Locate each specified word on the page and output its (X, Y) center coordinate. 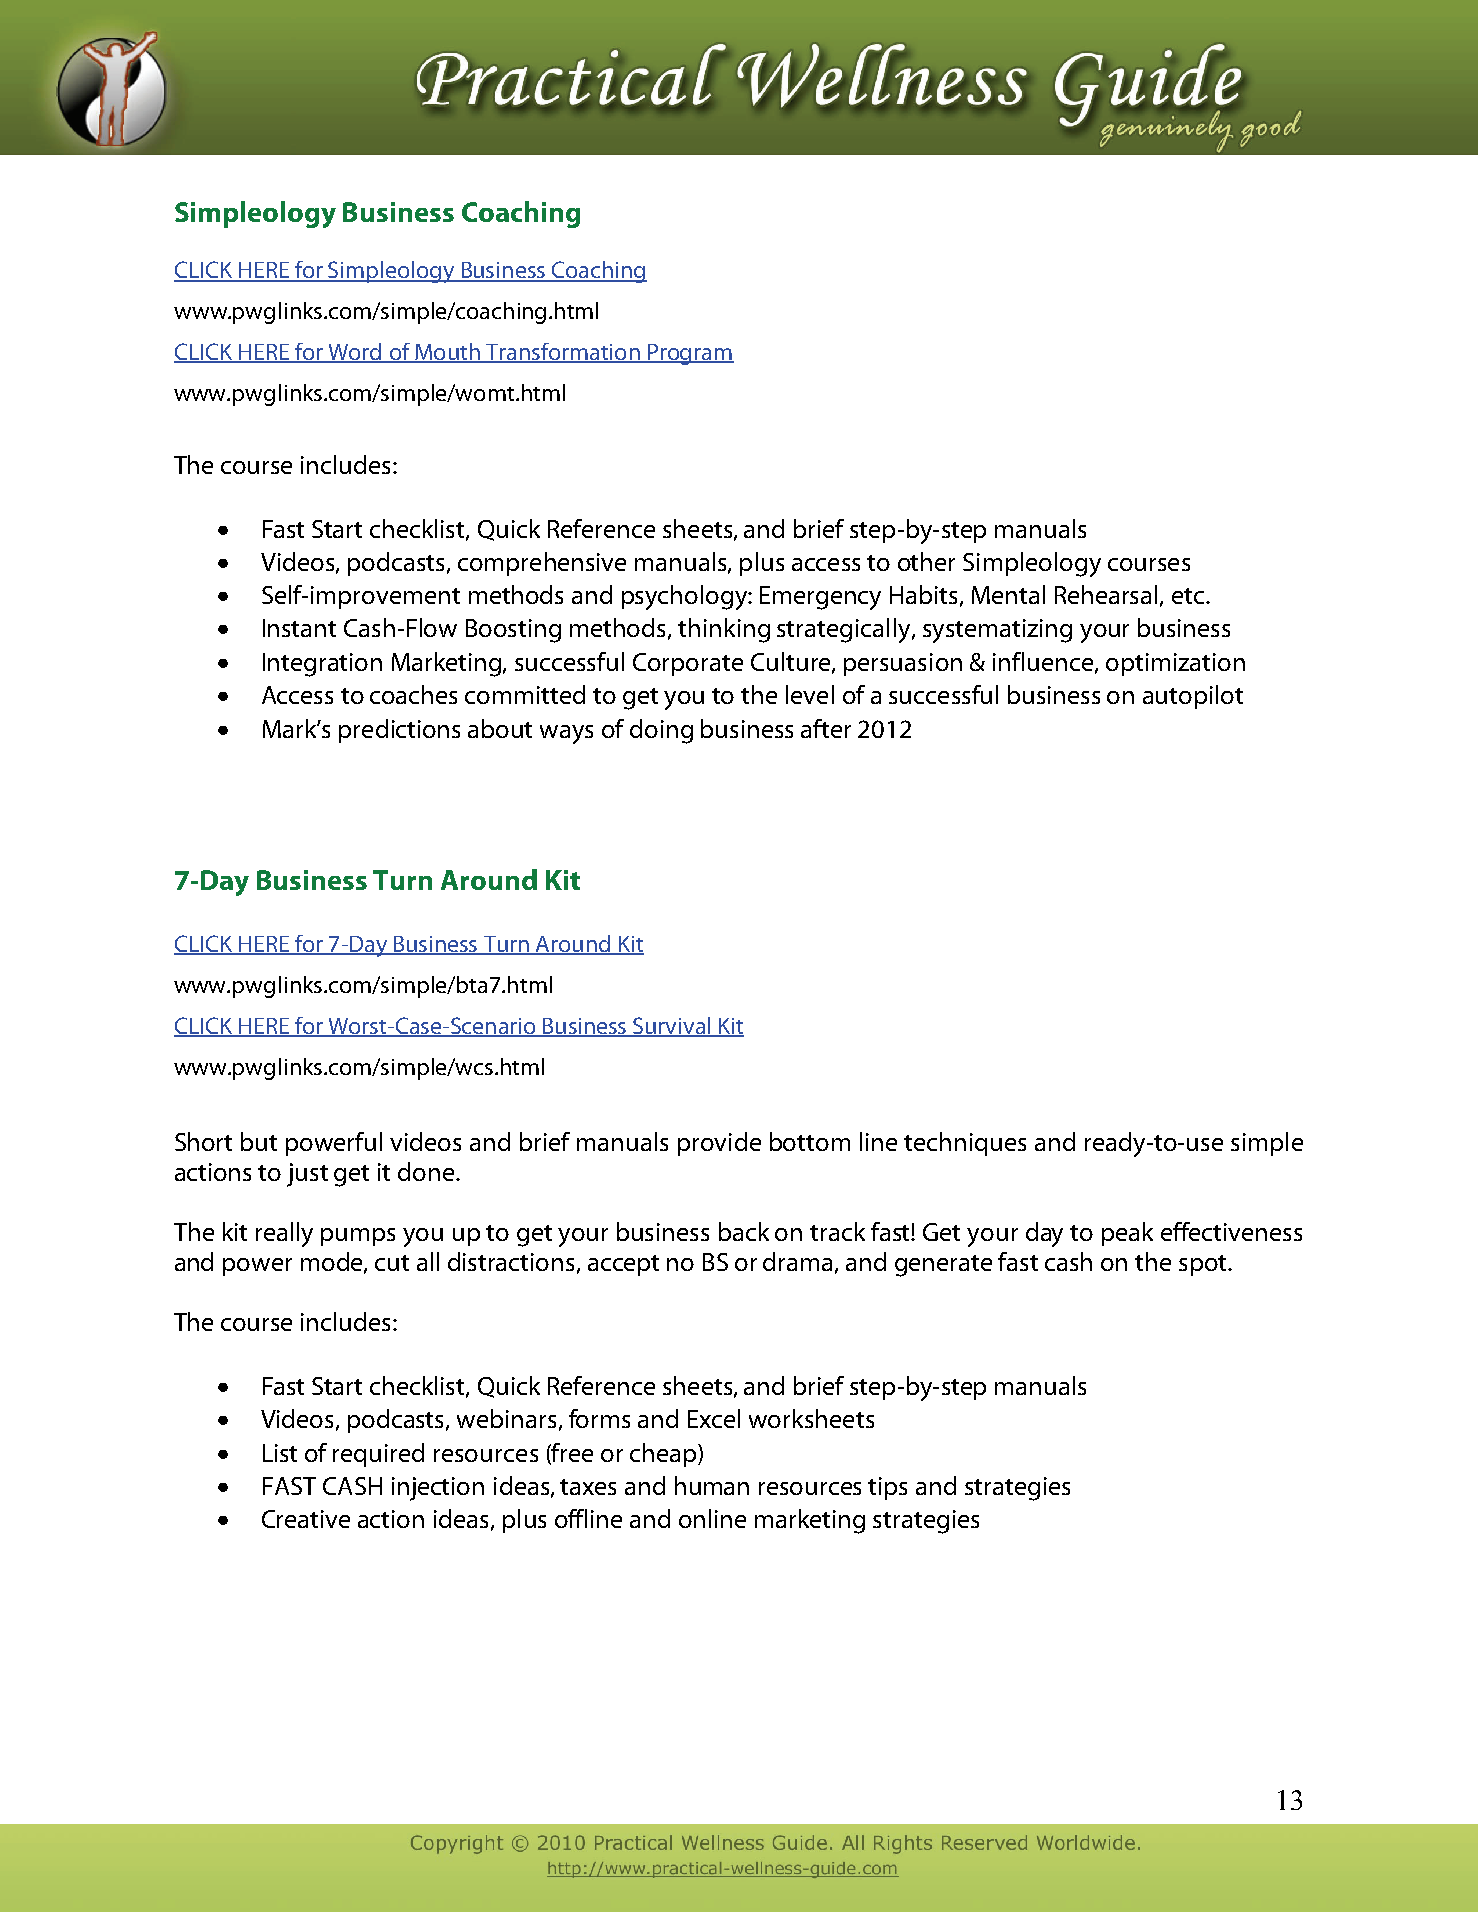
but (259, 1141)
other (926, 561)
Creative (306, 1519)
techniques (965, 1144)
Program (690, 354)
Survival (672, 1027)
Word (355, 353)
